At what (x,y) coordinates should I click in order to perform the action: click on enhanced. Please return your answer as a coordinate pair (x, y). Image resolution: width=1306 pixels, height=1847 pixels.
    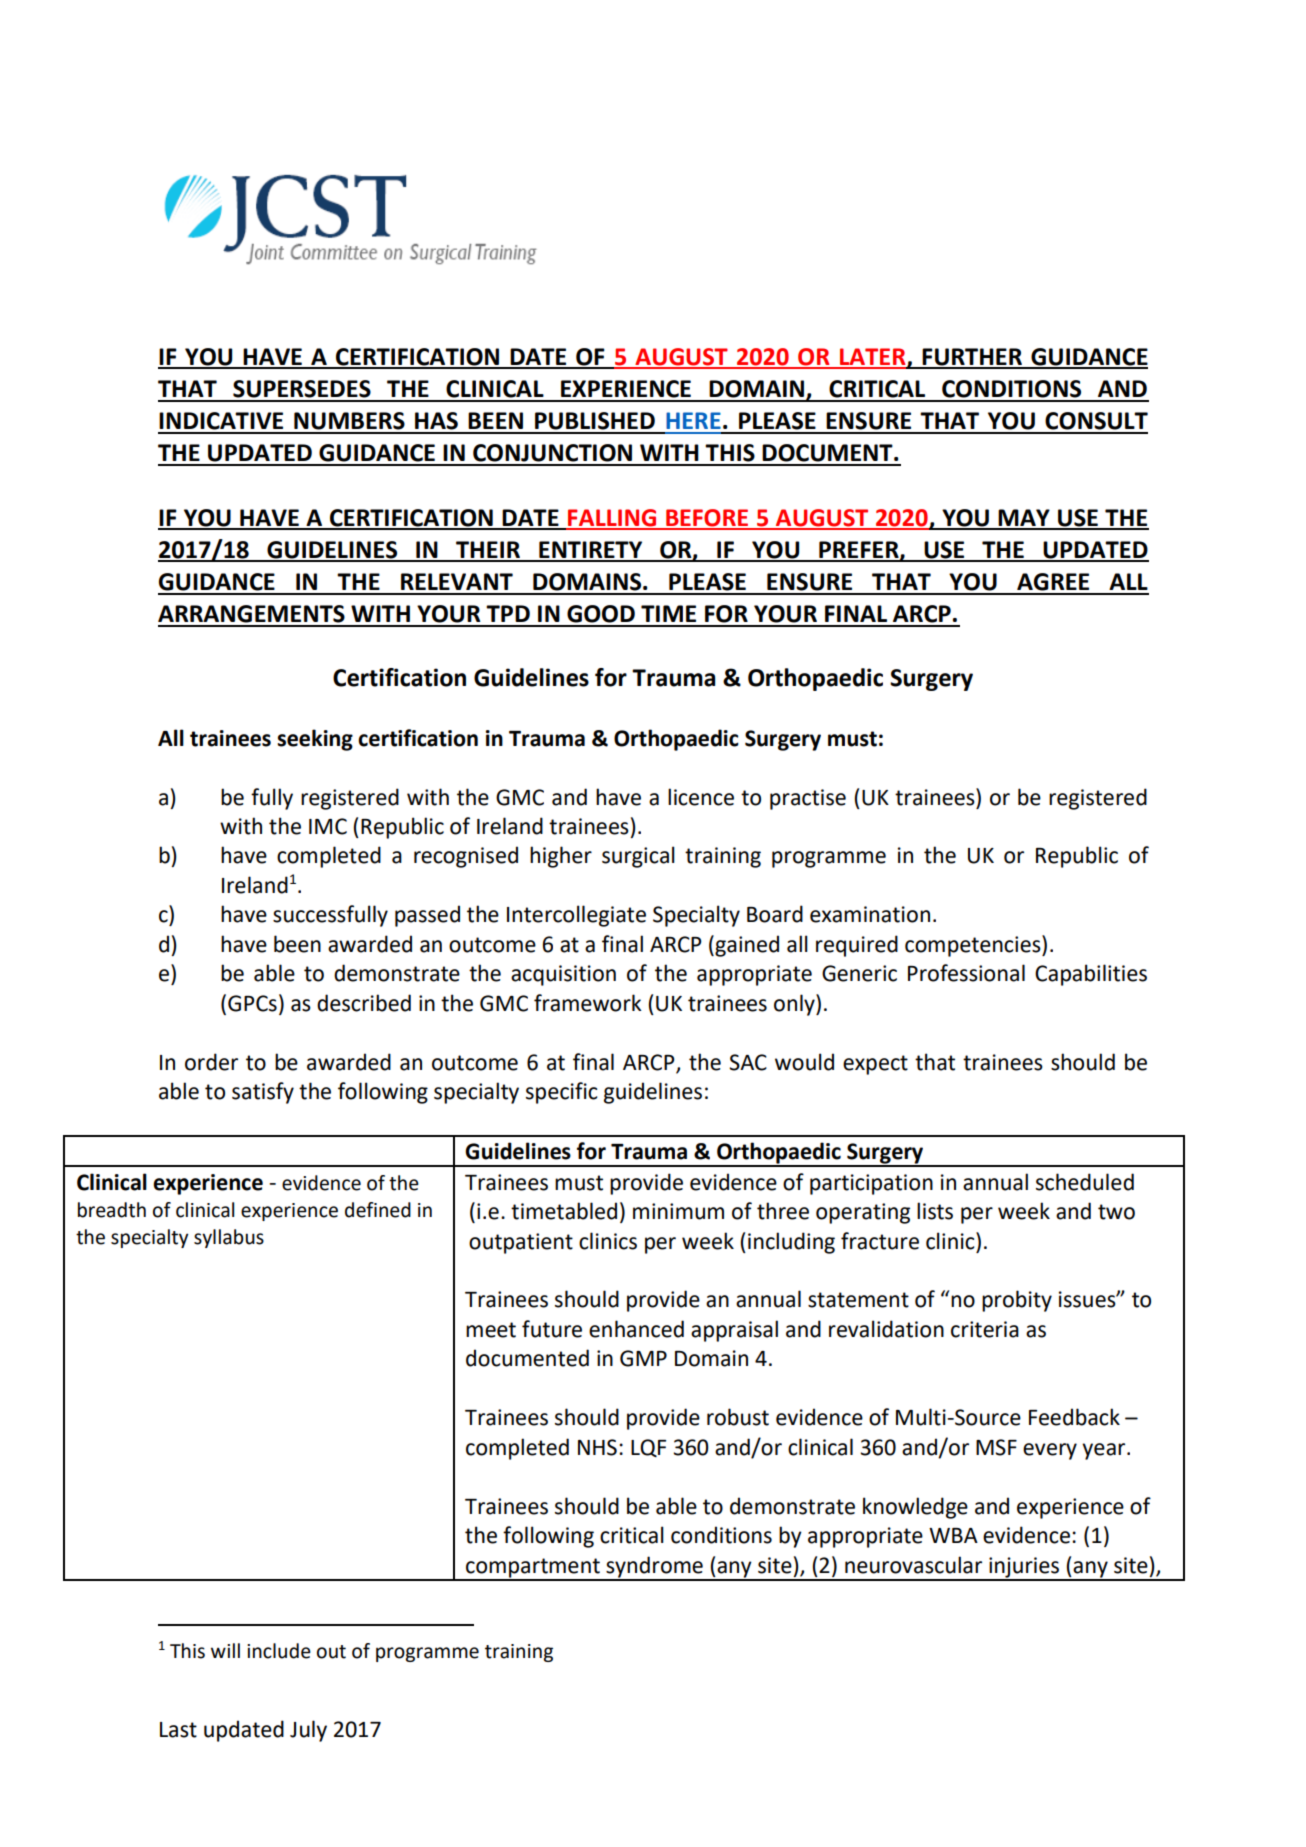
    Looking at the image, I should click on (636, 1329).
